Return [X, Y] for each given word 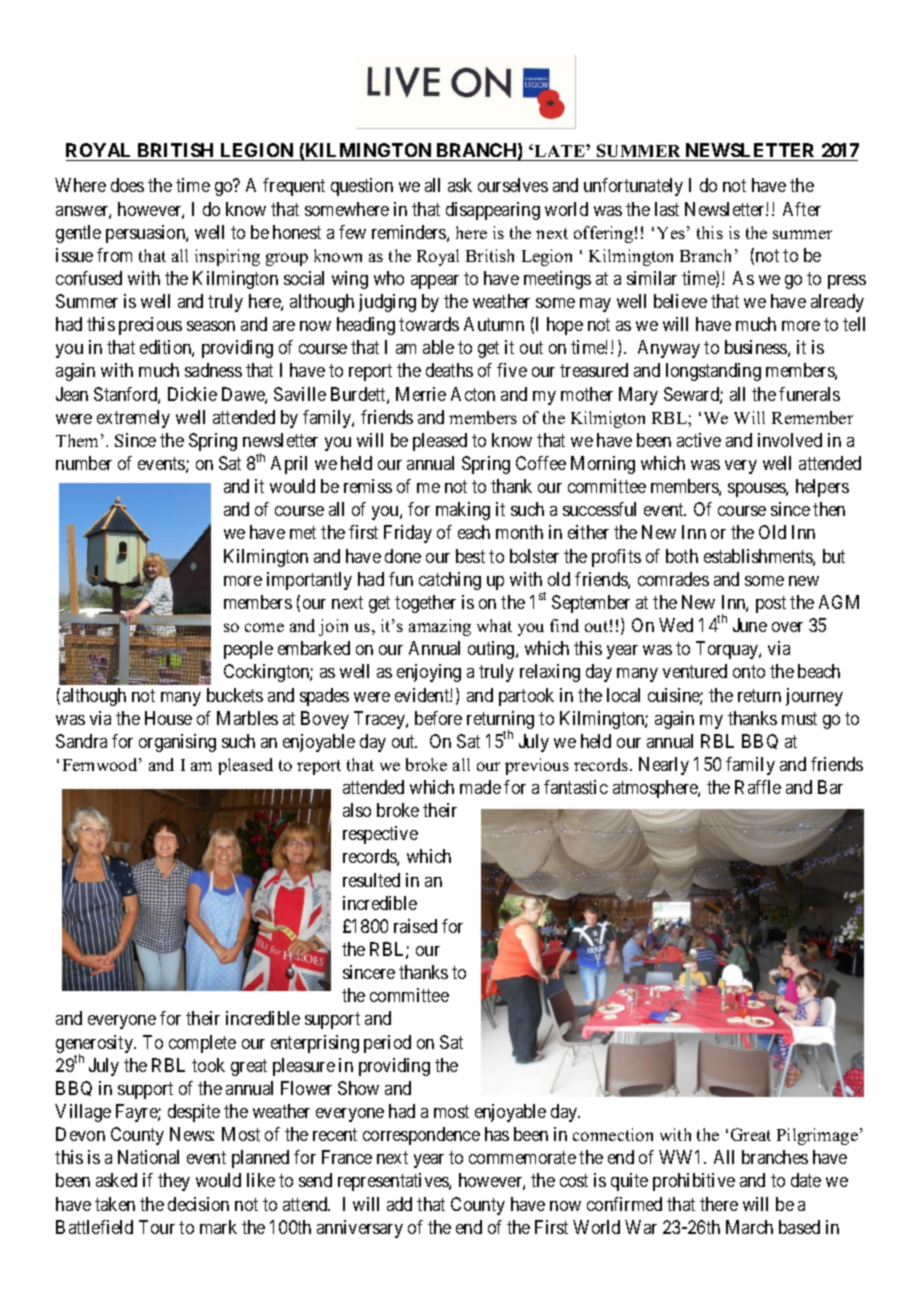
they [174, 1182]
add [399, 1204]
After [802, 209]
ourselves [513, 185]
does [127, 185]
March [749, 1227]
